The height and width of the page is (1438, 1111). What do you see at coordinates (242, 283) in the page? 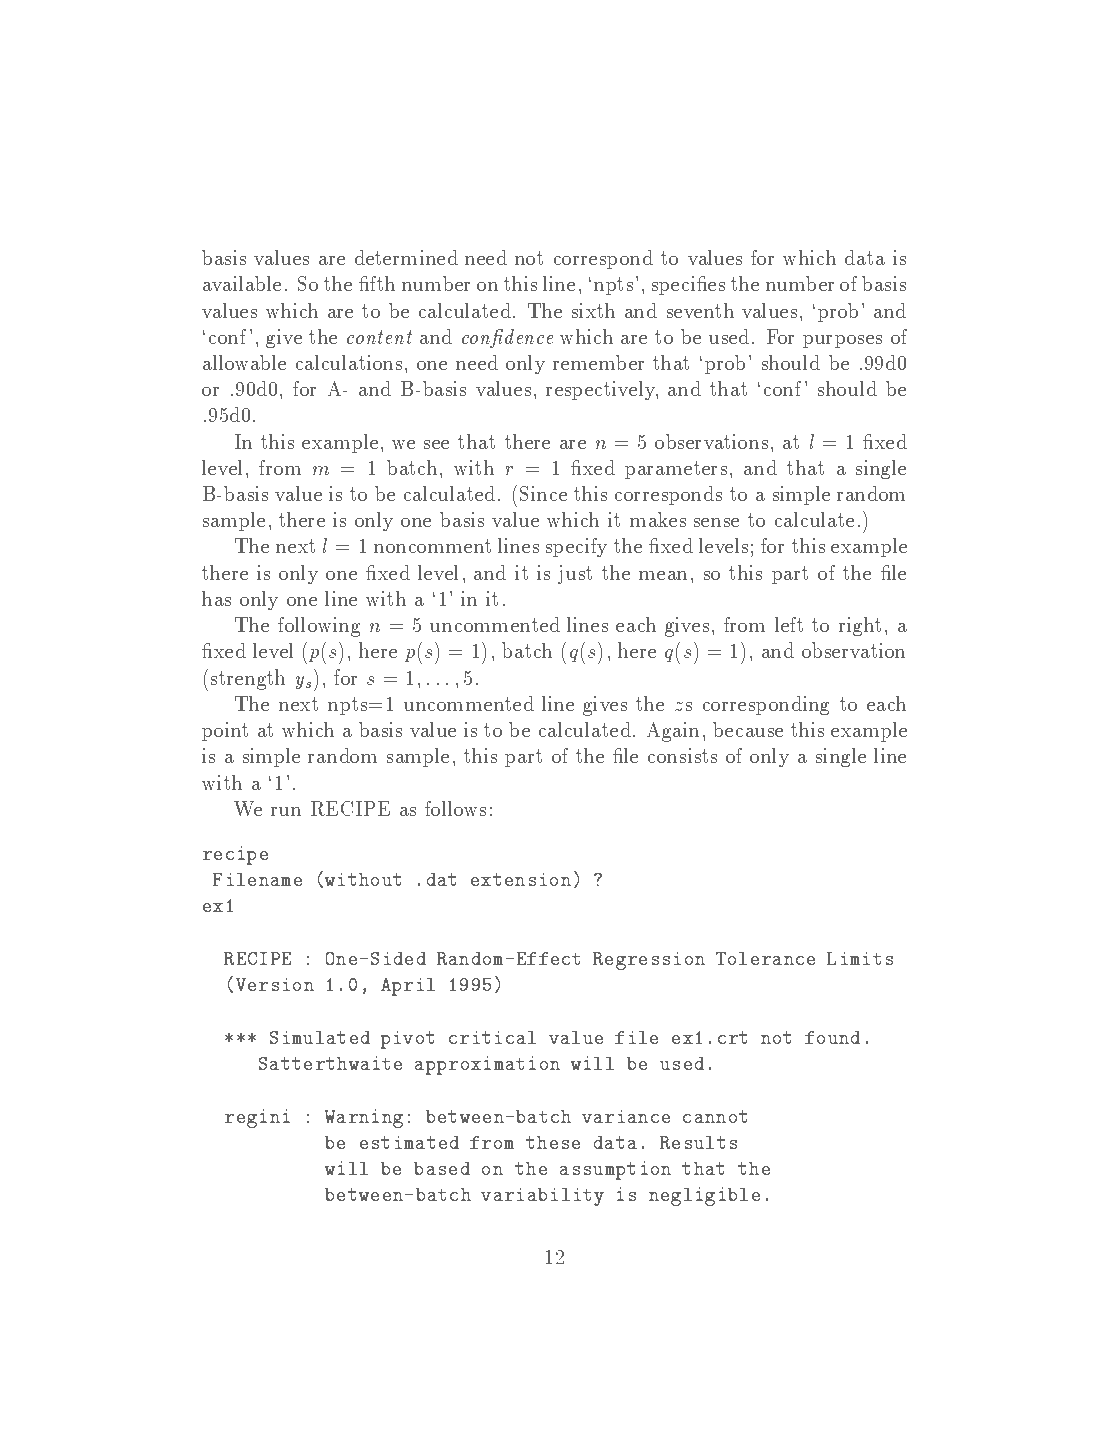
I see `available` at bounding box center [242, 283].
